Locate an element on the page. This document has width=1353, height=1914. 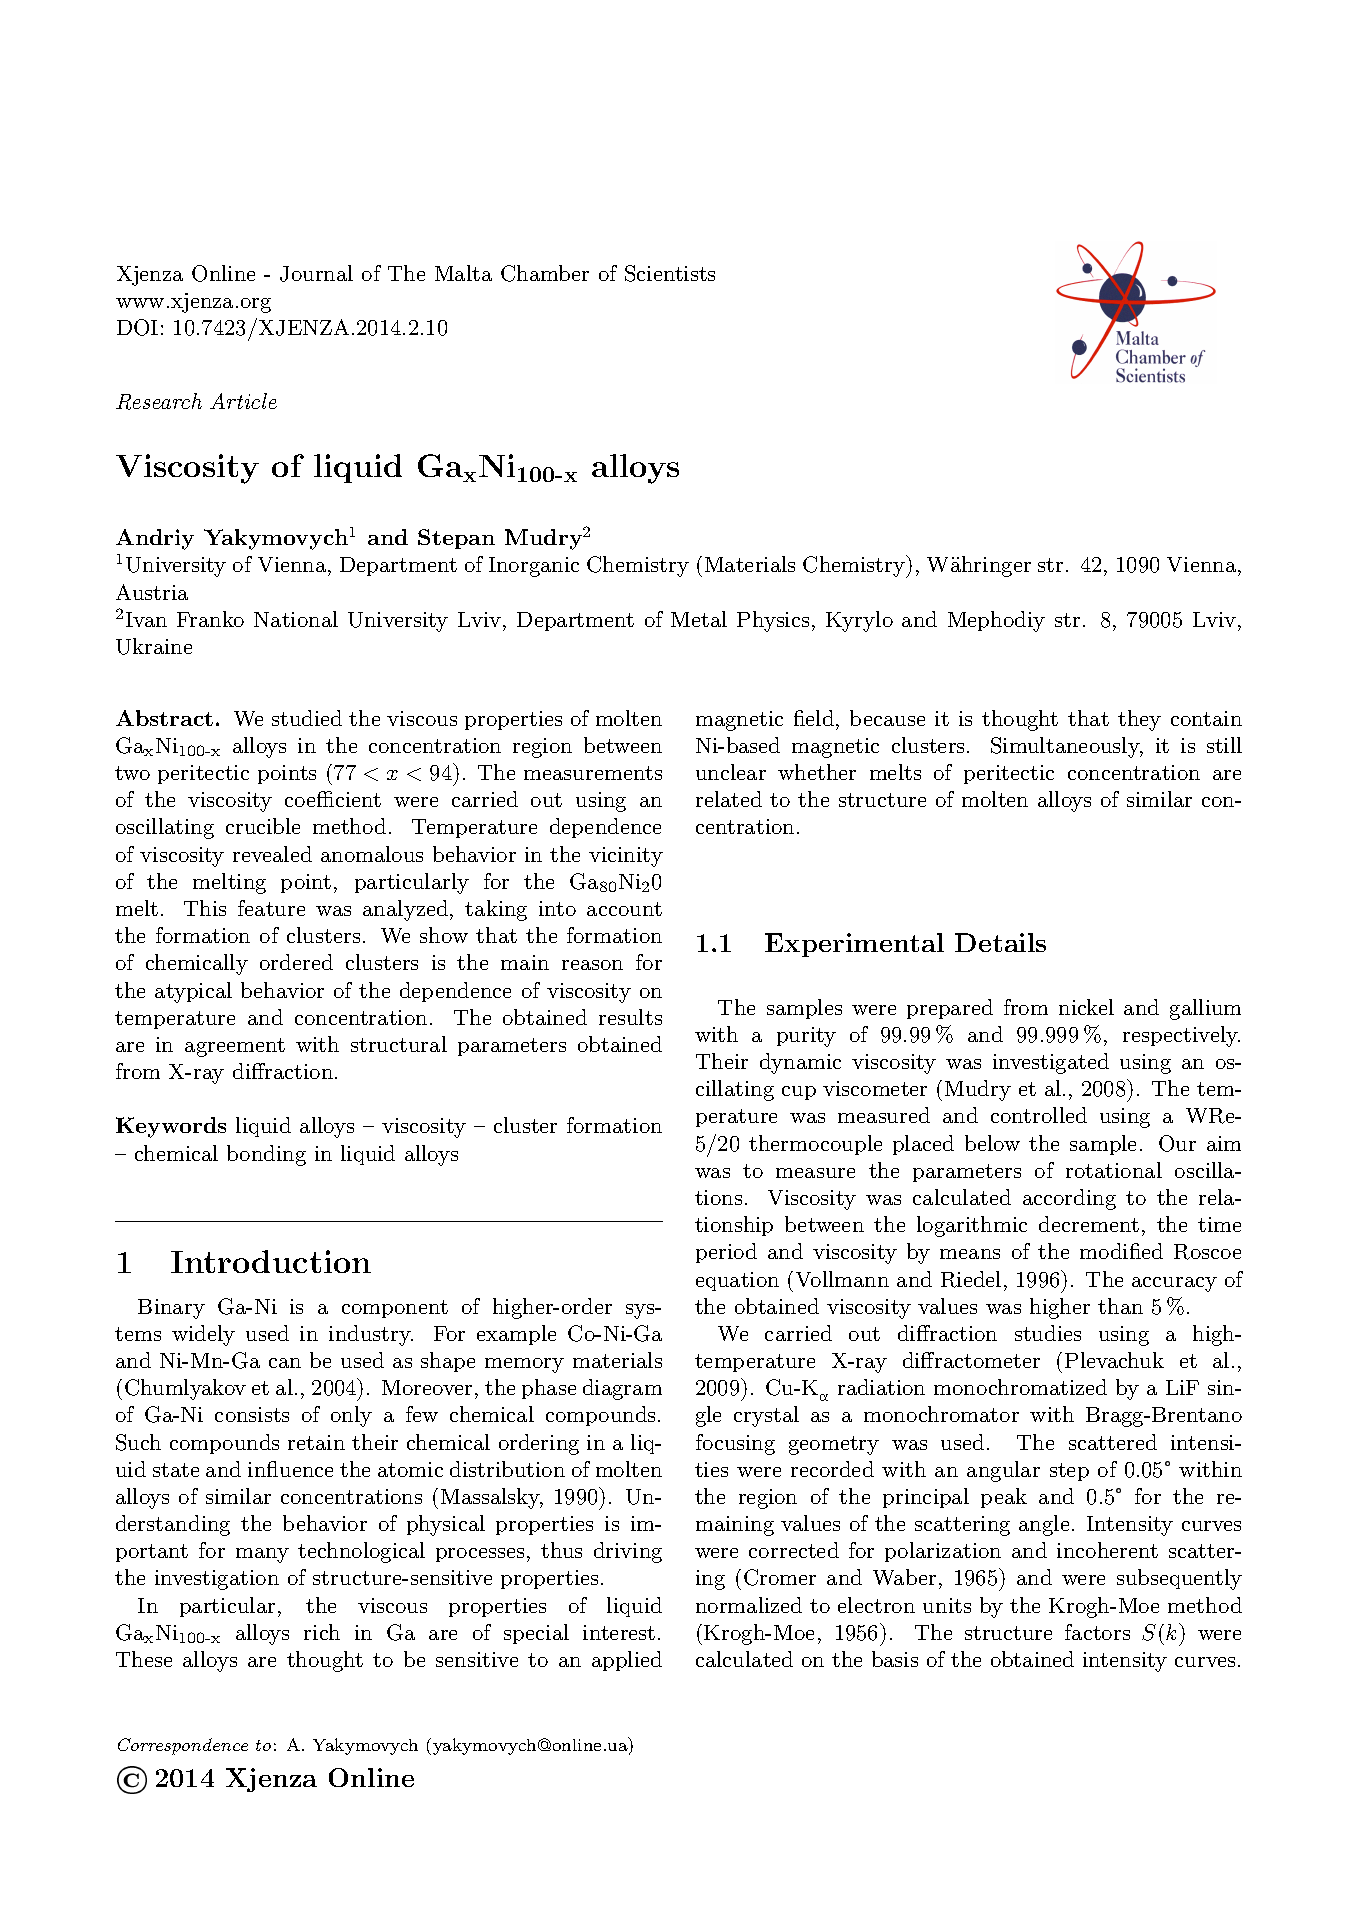
Chamber is located at coordinates (545, 273).
